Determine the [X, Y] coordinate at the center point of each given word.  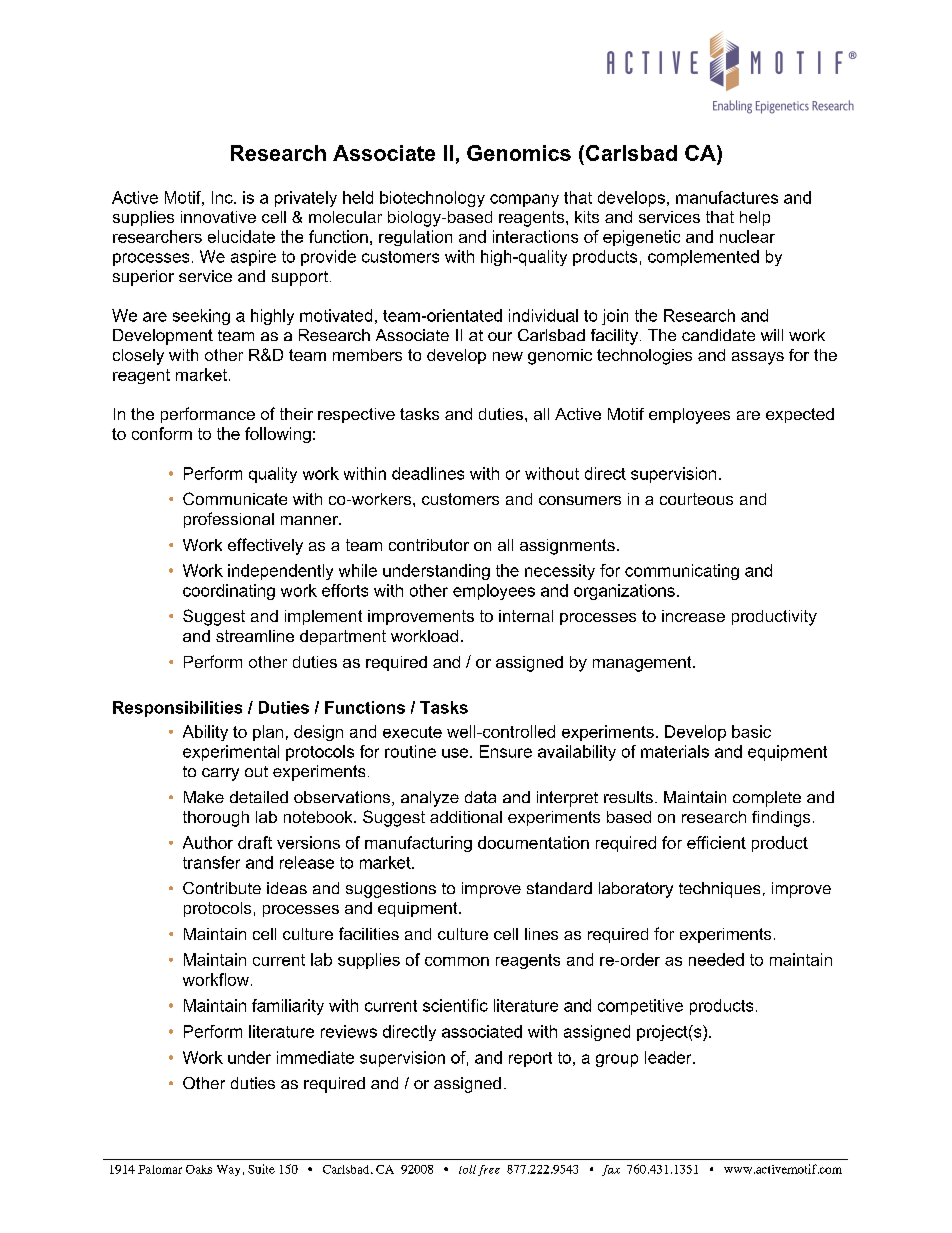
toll [467, 1169]
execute [412, 732]
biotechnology [432, 199]
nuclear [747, 236]
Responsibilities [177, 709]
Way [228, 1170]
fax [611, 1170]
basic [751, 731]
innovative [218, 217]
